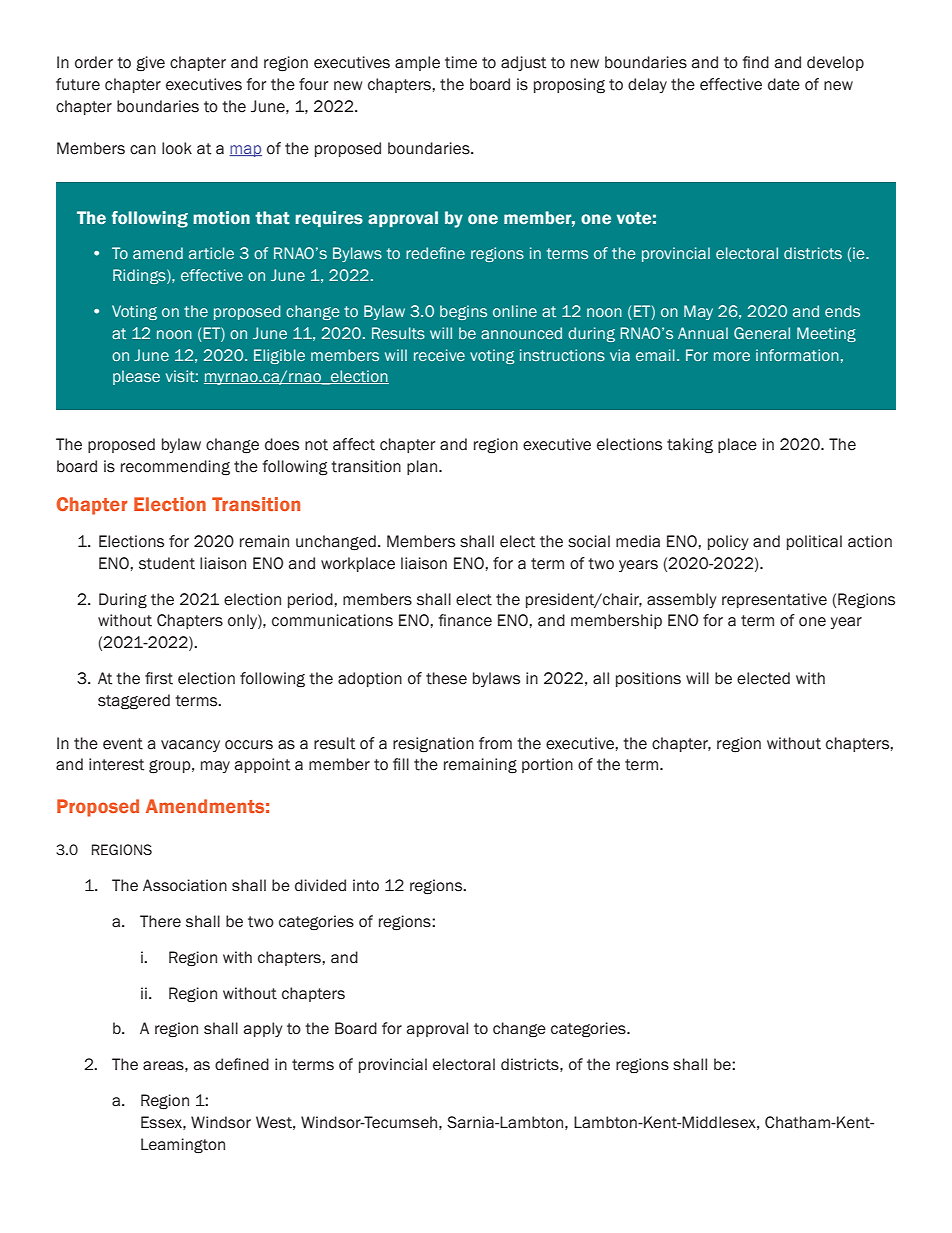  I want to click on date, so click(784, 84).
